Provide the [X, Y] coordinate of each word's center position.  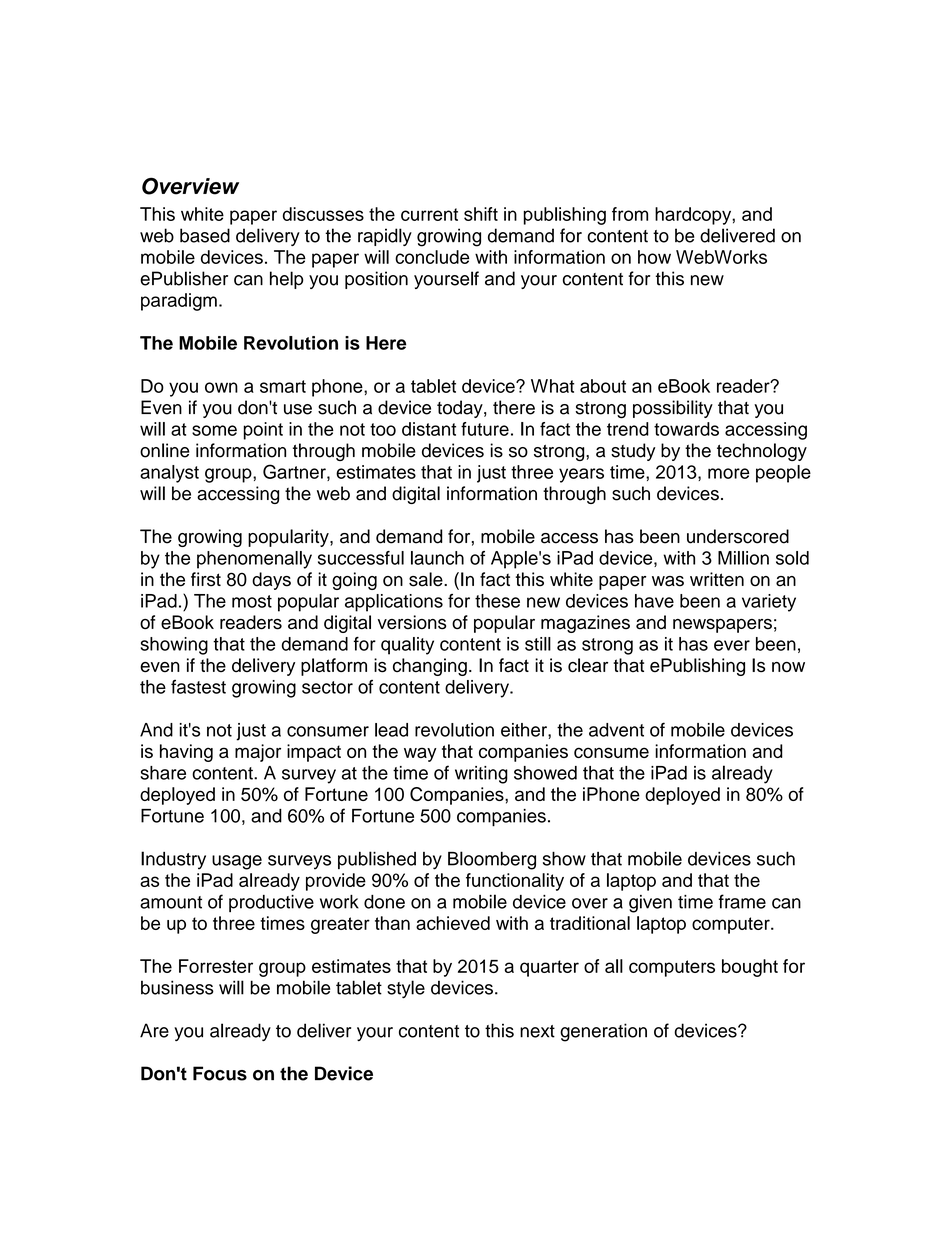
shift [481, 214]
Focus [220, 1073]
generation [603, 1032]
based [205, 235]
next [537, 1031]
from [630, 214]
